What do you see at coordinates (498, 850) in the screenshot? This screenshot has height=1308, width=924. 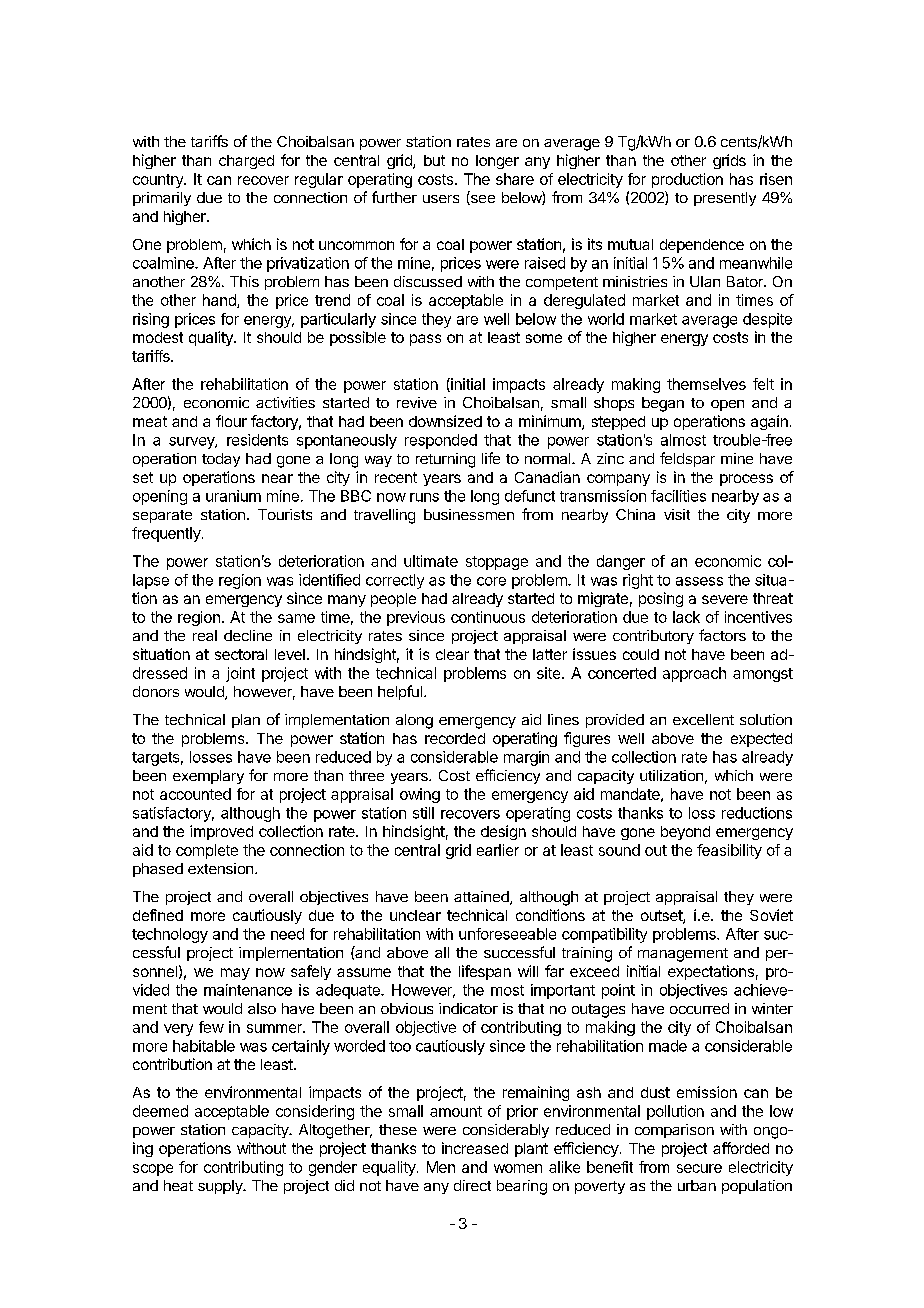 I see `earlier` at bounding box center [498, 850].
